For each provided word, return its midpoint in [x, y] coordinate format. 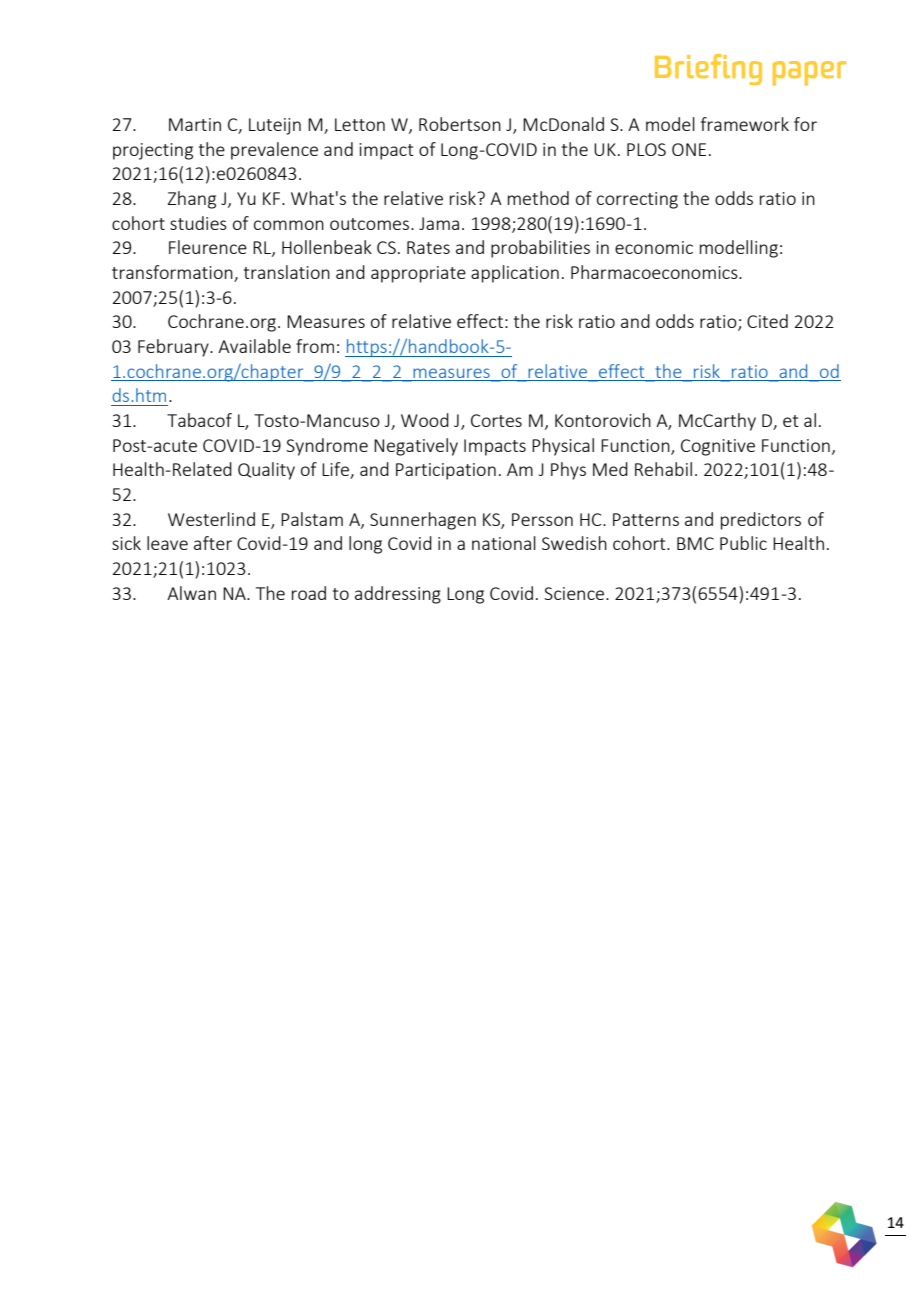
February [174, 348]
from [315, 346]
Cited [767, 321]
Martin [195, 124]
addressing [398, 595]
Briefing [708, 69]
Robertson [460, 124]
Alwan [191, 593]
